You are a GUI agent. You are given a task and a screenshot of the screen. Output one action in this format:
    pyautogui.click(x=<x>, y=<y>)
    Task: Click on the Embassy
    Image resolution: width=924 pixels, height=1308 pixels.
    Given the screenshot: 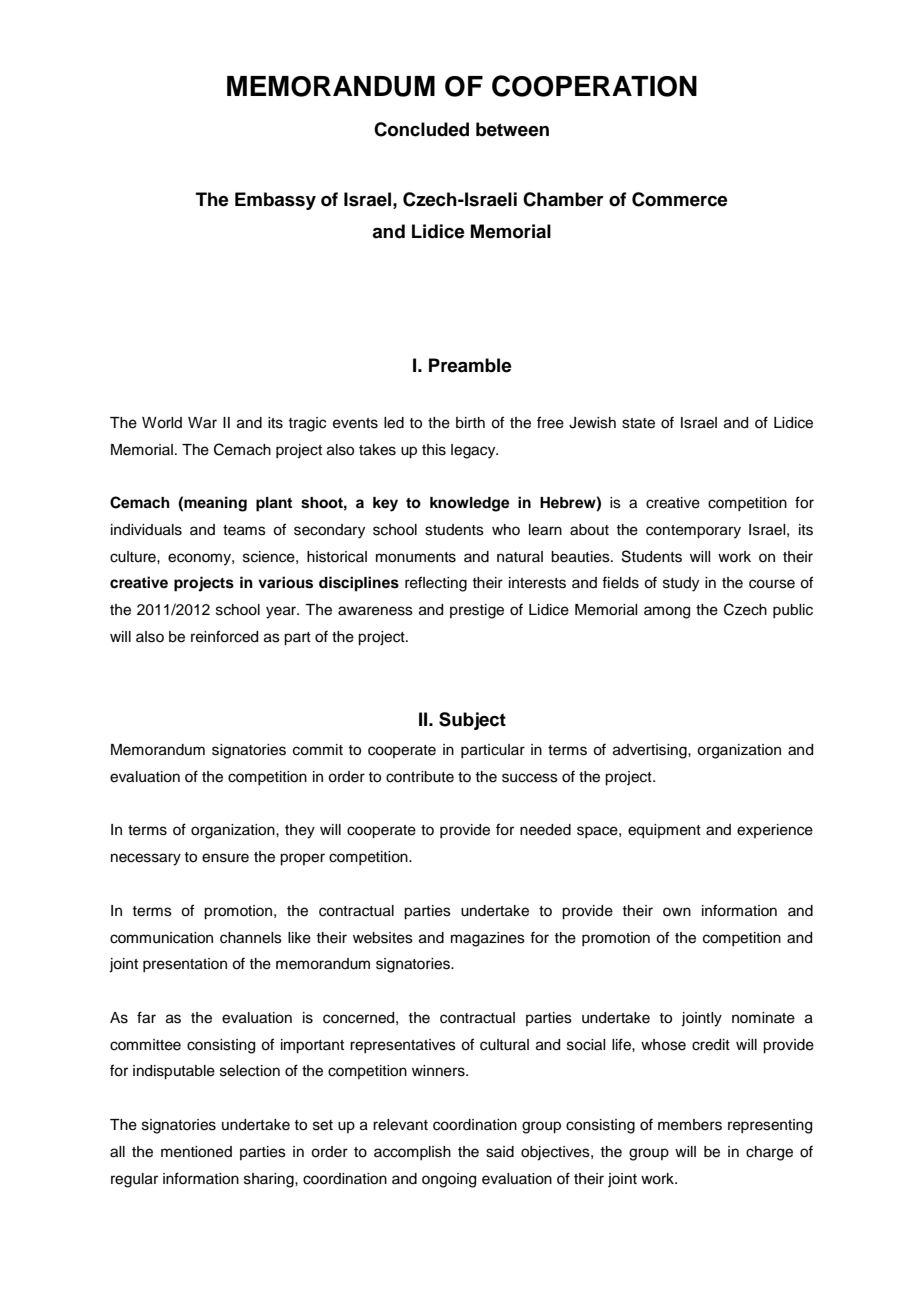 What is the action you would take?
    pyautogui.click(x=275, y=201)
